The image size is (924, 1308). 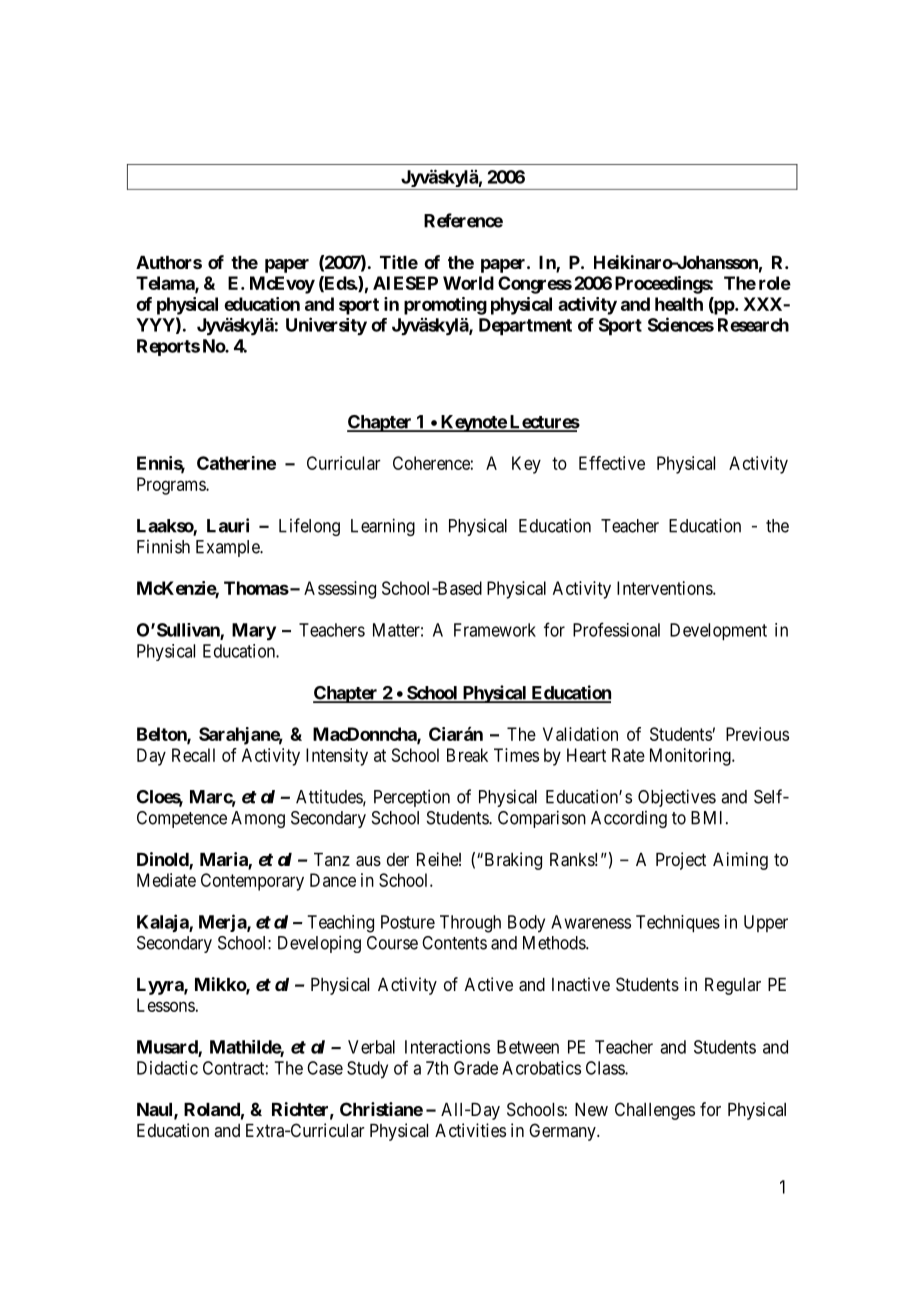 I want to click on Learning, so click(x=383, y=527).
